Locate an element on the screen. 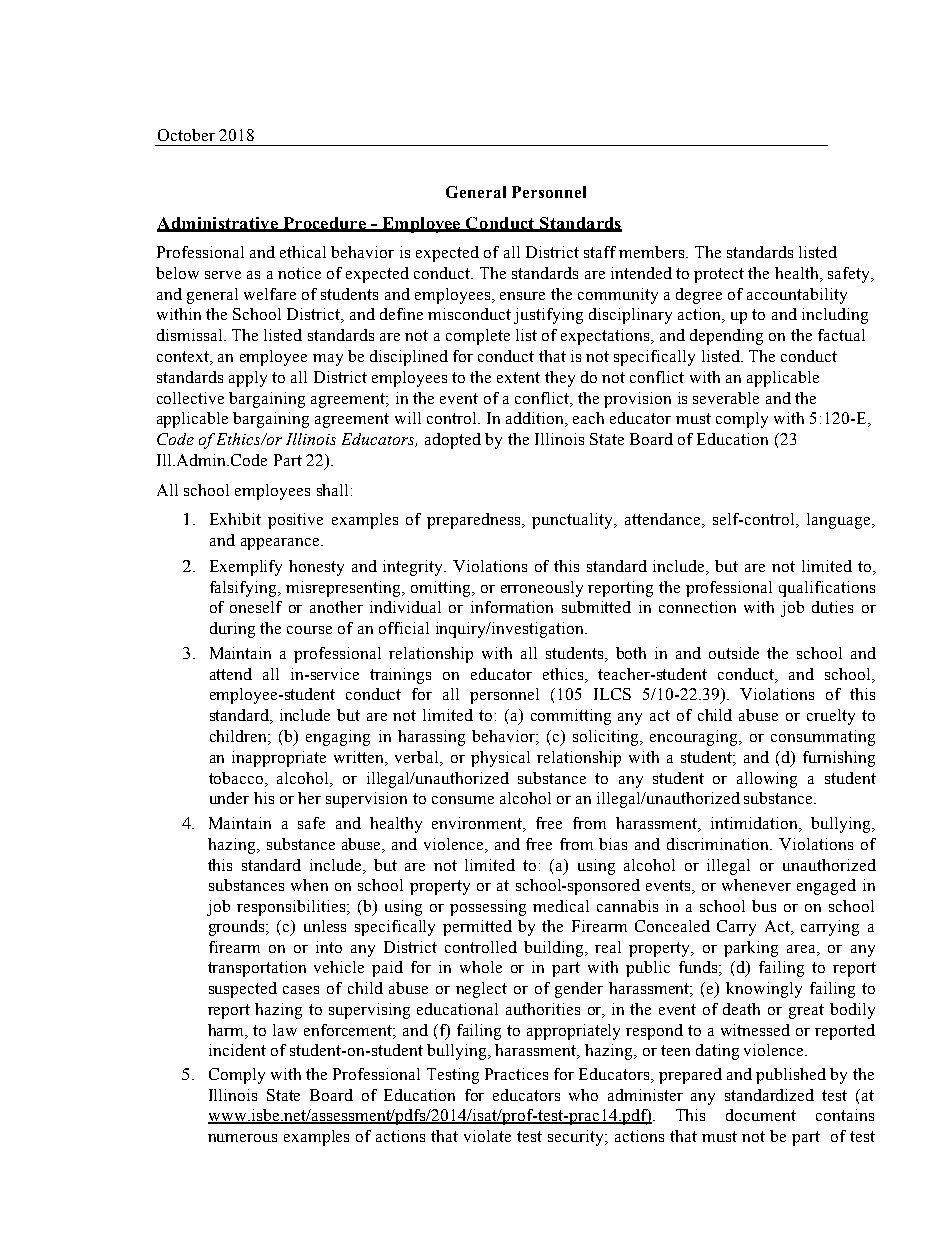 This screenshot has width=952, height=1233. information is located at coordinates (512, 607).
